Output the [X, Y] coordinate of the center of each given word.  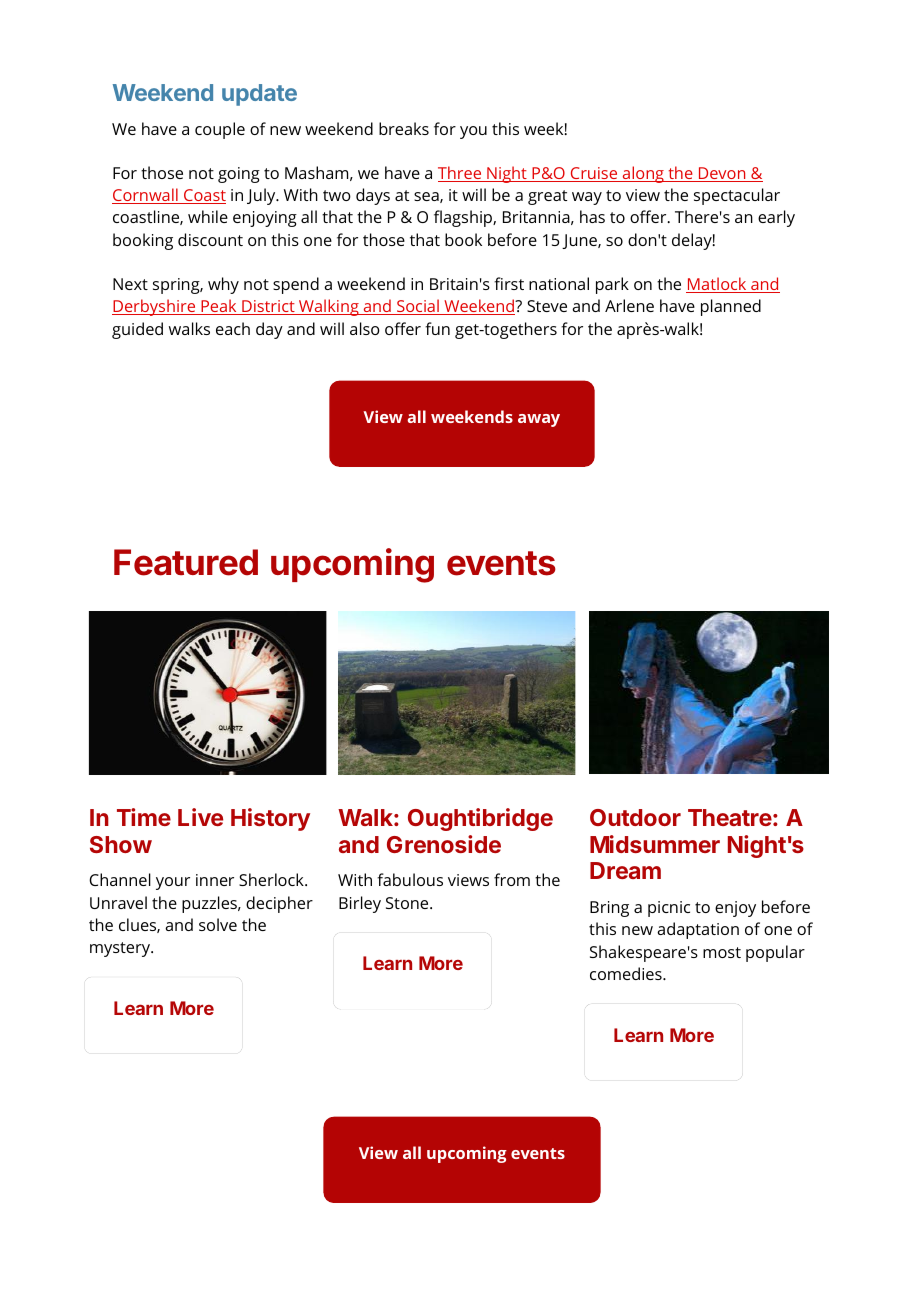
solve [218, 924]
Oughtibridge [480, 819]
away [539, 420]
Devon [722, 174]
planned [731, 307]
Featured [186, 562]
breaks [404, 128]
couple [220, 130]
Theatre [730, 817]
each [233, 328]
